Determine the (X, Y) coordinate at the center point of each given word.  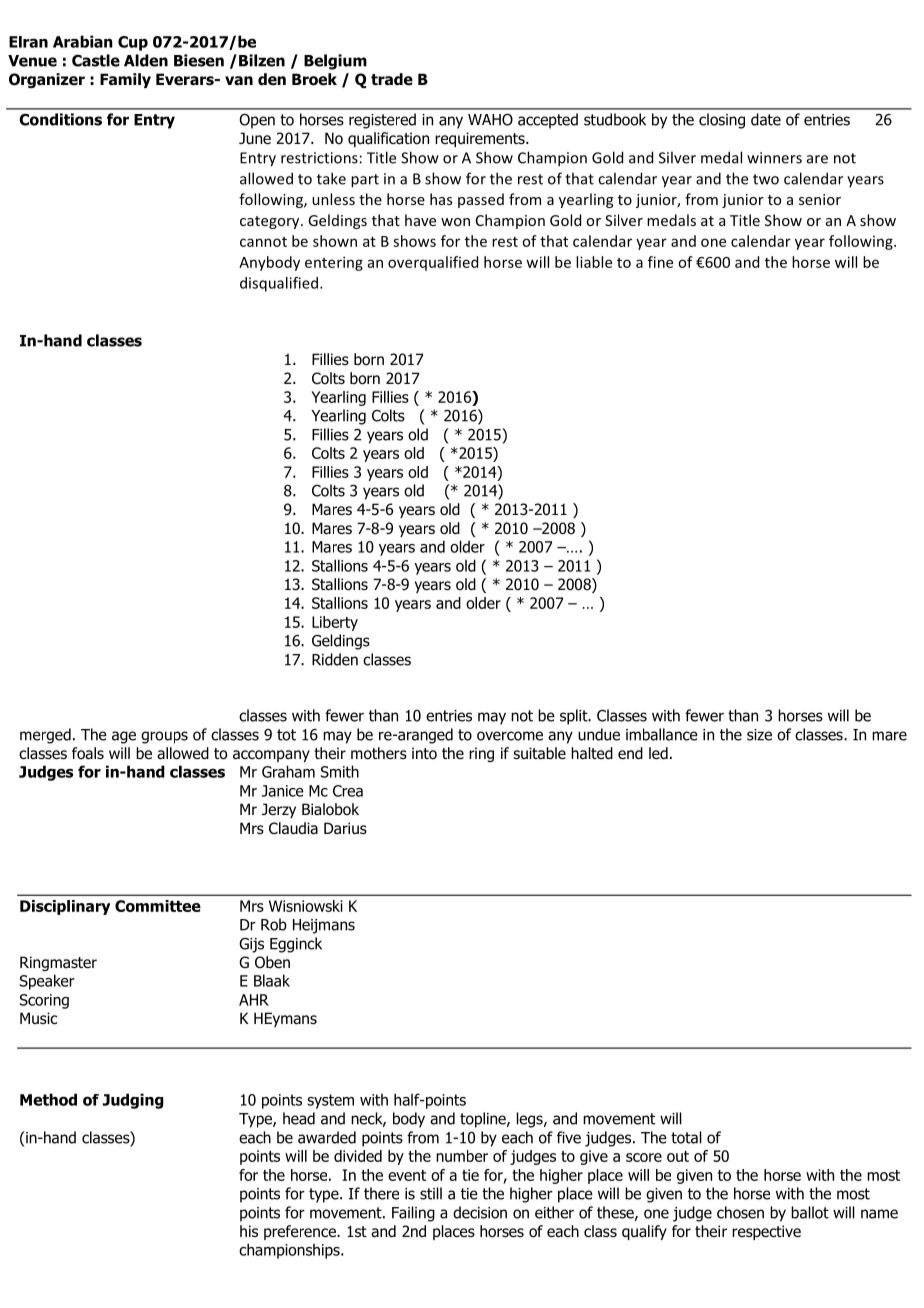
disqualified (280, 284)
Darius (345, 828)
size (759, 735)
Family (125, 80)
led (658, 753)
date (766, 119)
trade (392, 79)
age (124, 737)
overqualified (433, 263)
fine (660, 262)
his (249, 1231)
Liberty (335, 623)
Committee (158, 906)
